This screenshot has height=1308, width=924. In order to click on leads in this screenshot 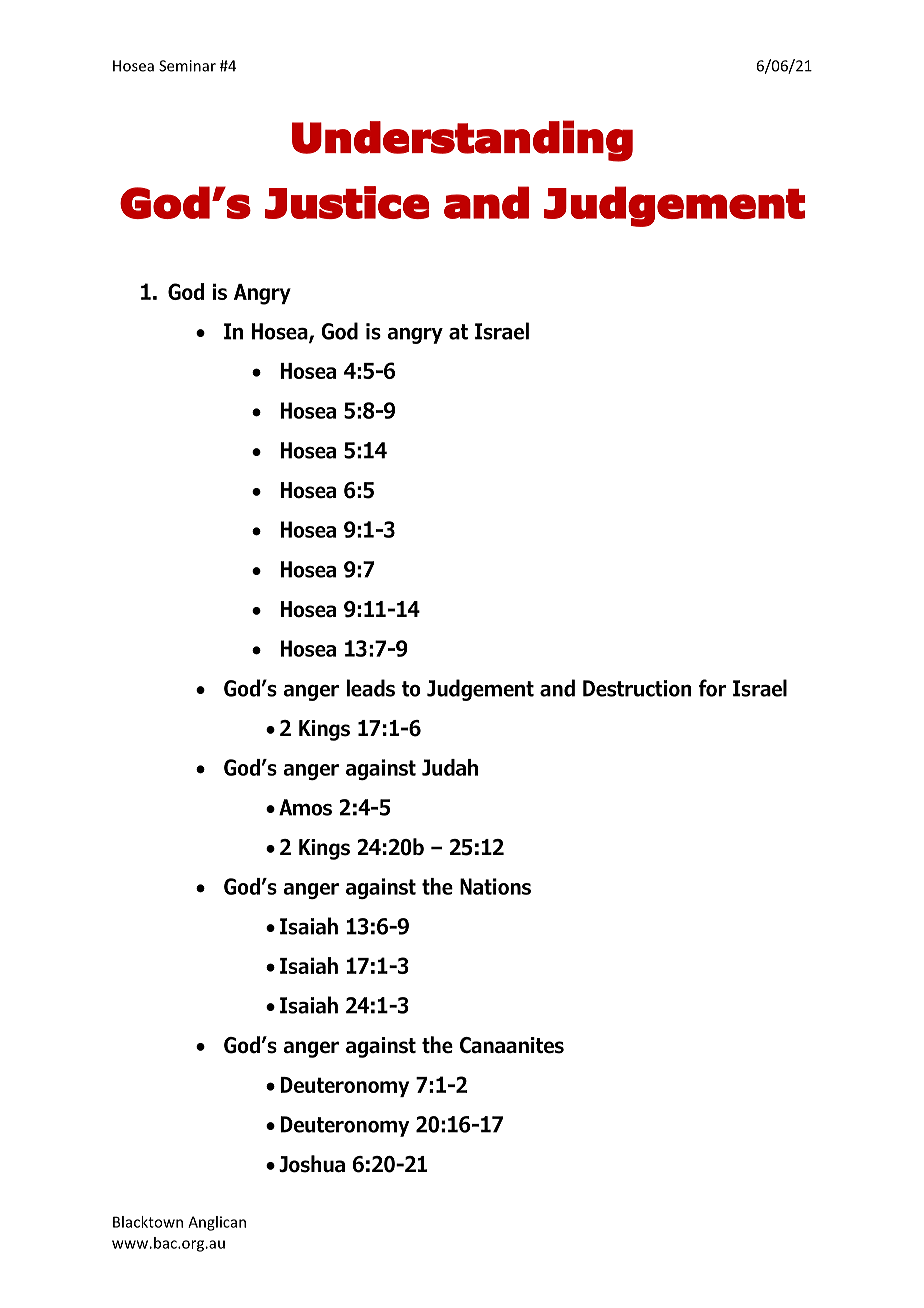, I will do `click(370, 688)`.
